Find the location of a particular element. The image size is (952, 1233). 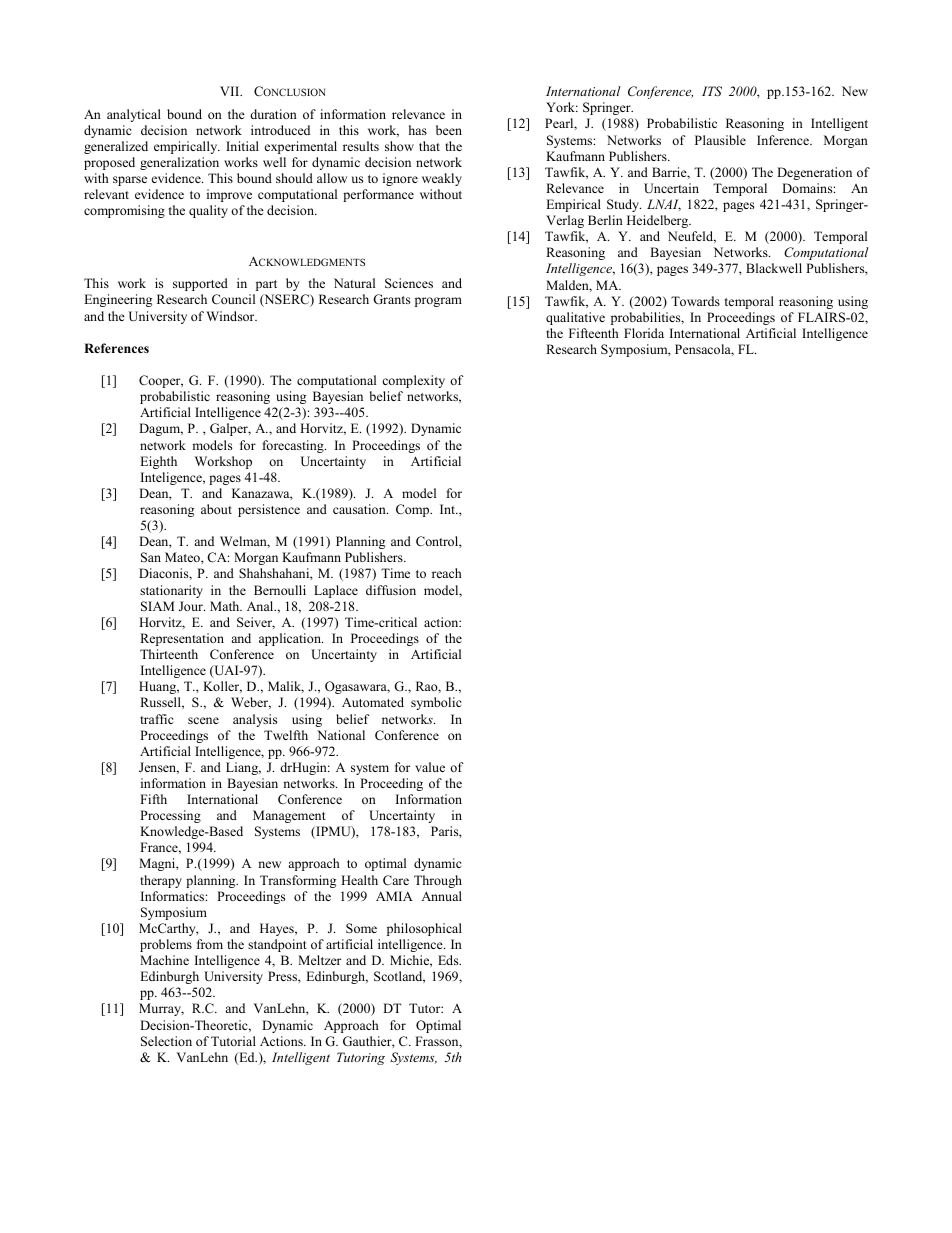

Mateo is located at coordinates (183, 557).
